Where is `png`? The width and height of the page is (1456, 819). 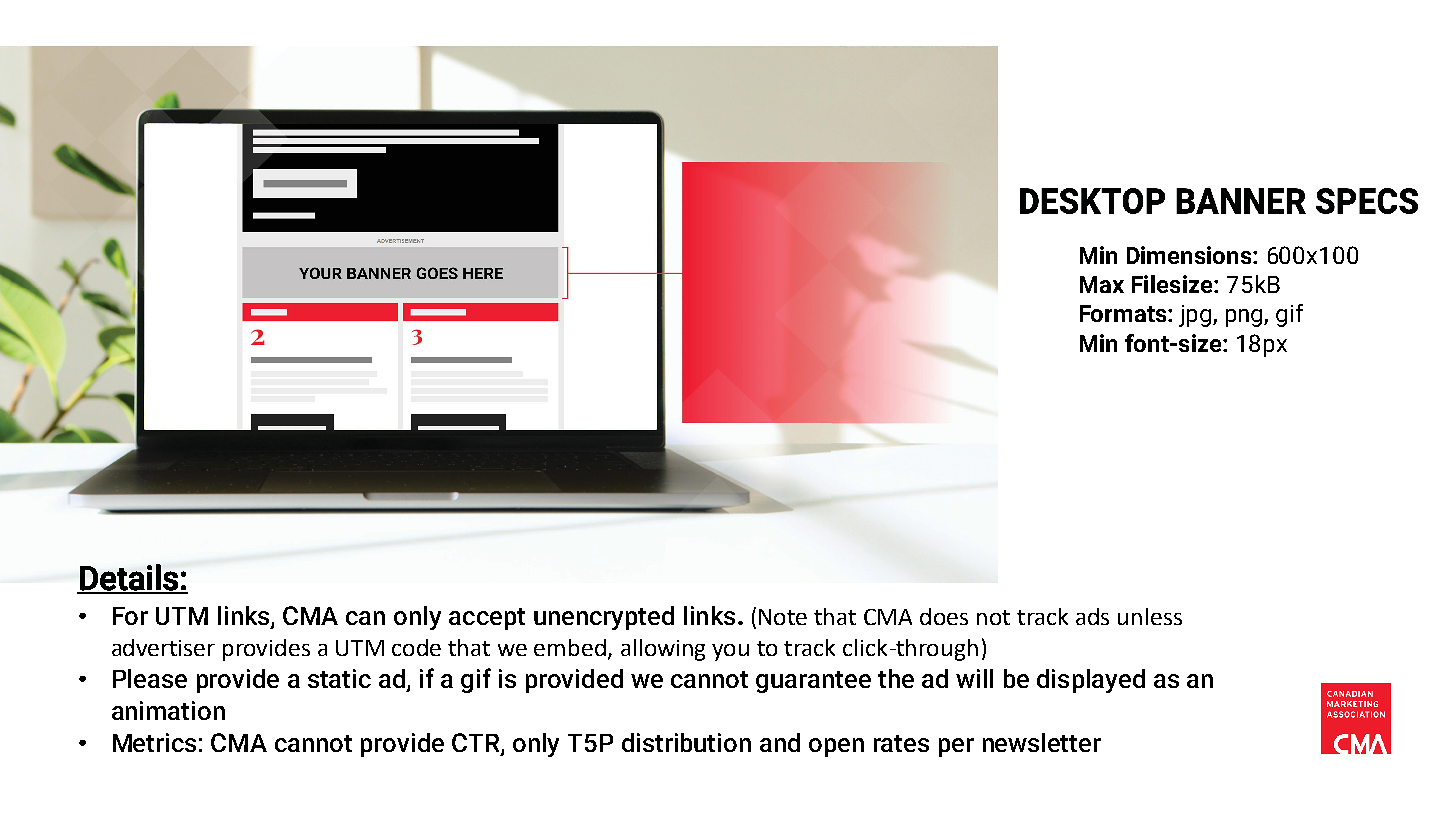
png is located at coordinates (1245, 318).
